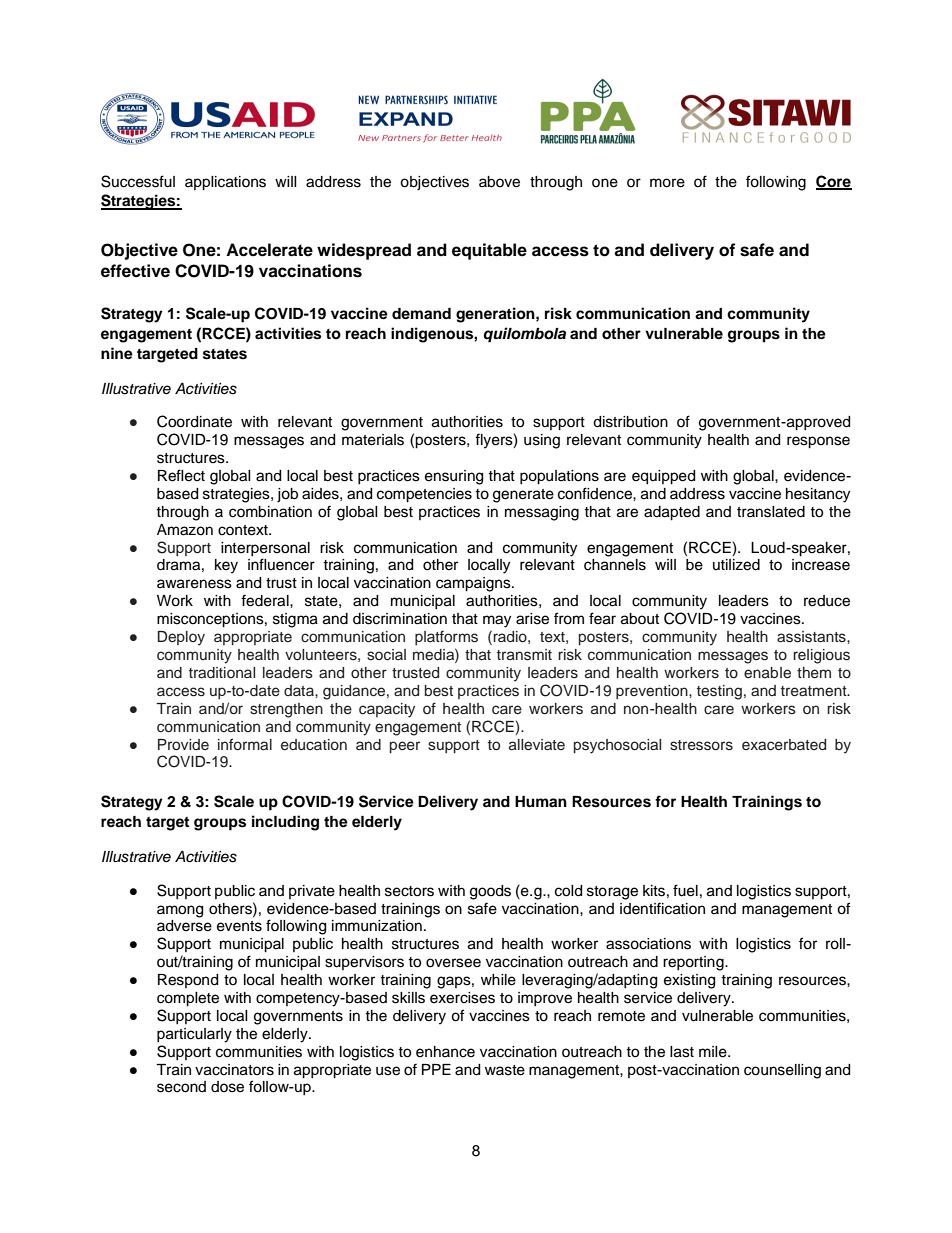  Describe the element at coordinates (194, 421) in the screenshot. I see `Coordinate` at that location.
